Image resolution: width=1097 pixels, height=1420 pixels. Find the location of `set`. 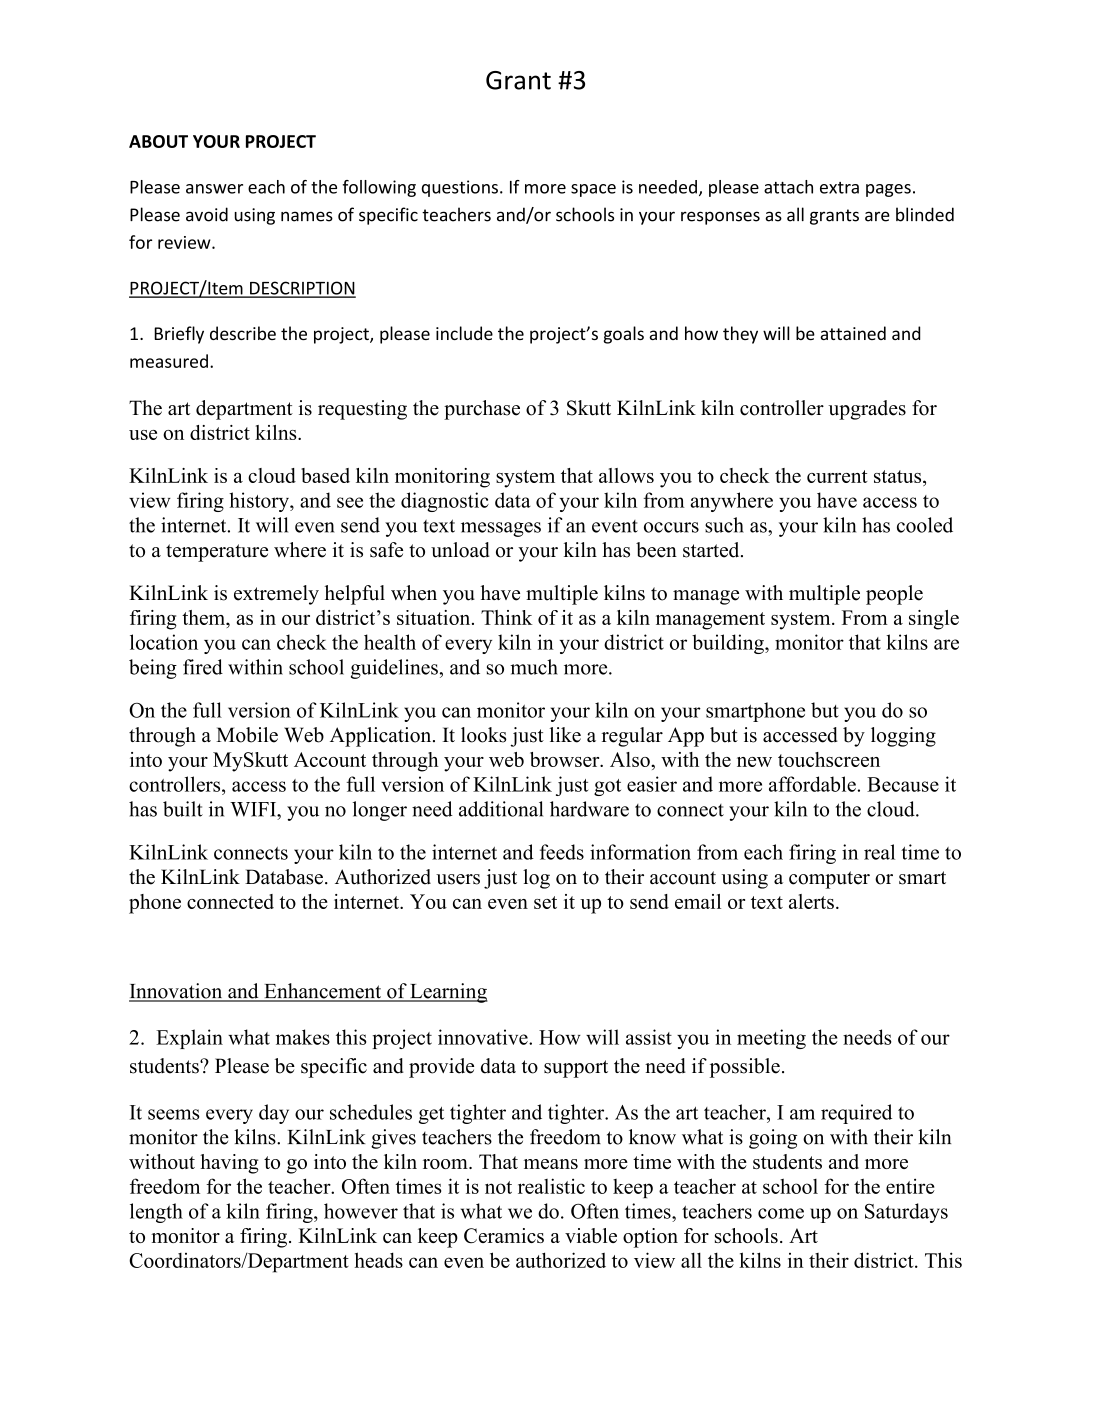

set is located at coordinates (545, 902).
